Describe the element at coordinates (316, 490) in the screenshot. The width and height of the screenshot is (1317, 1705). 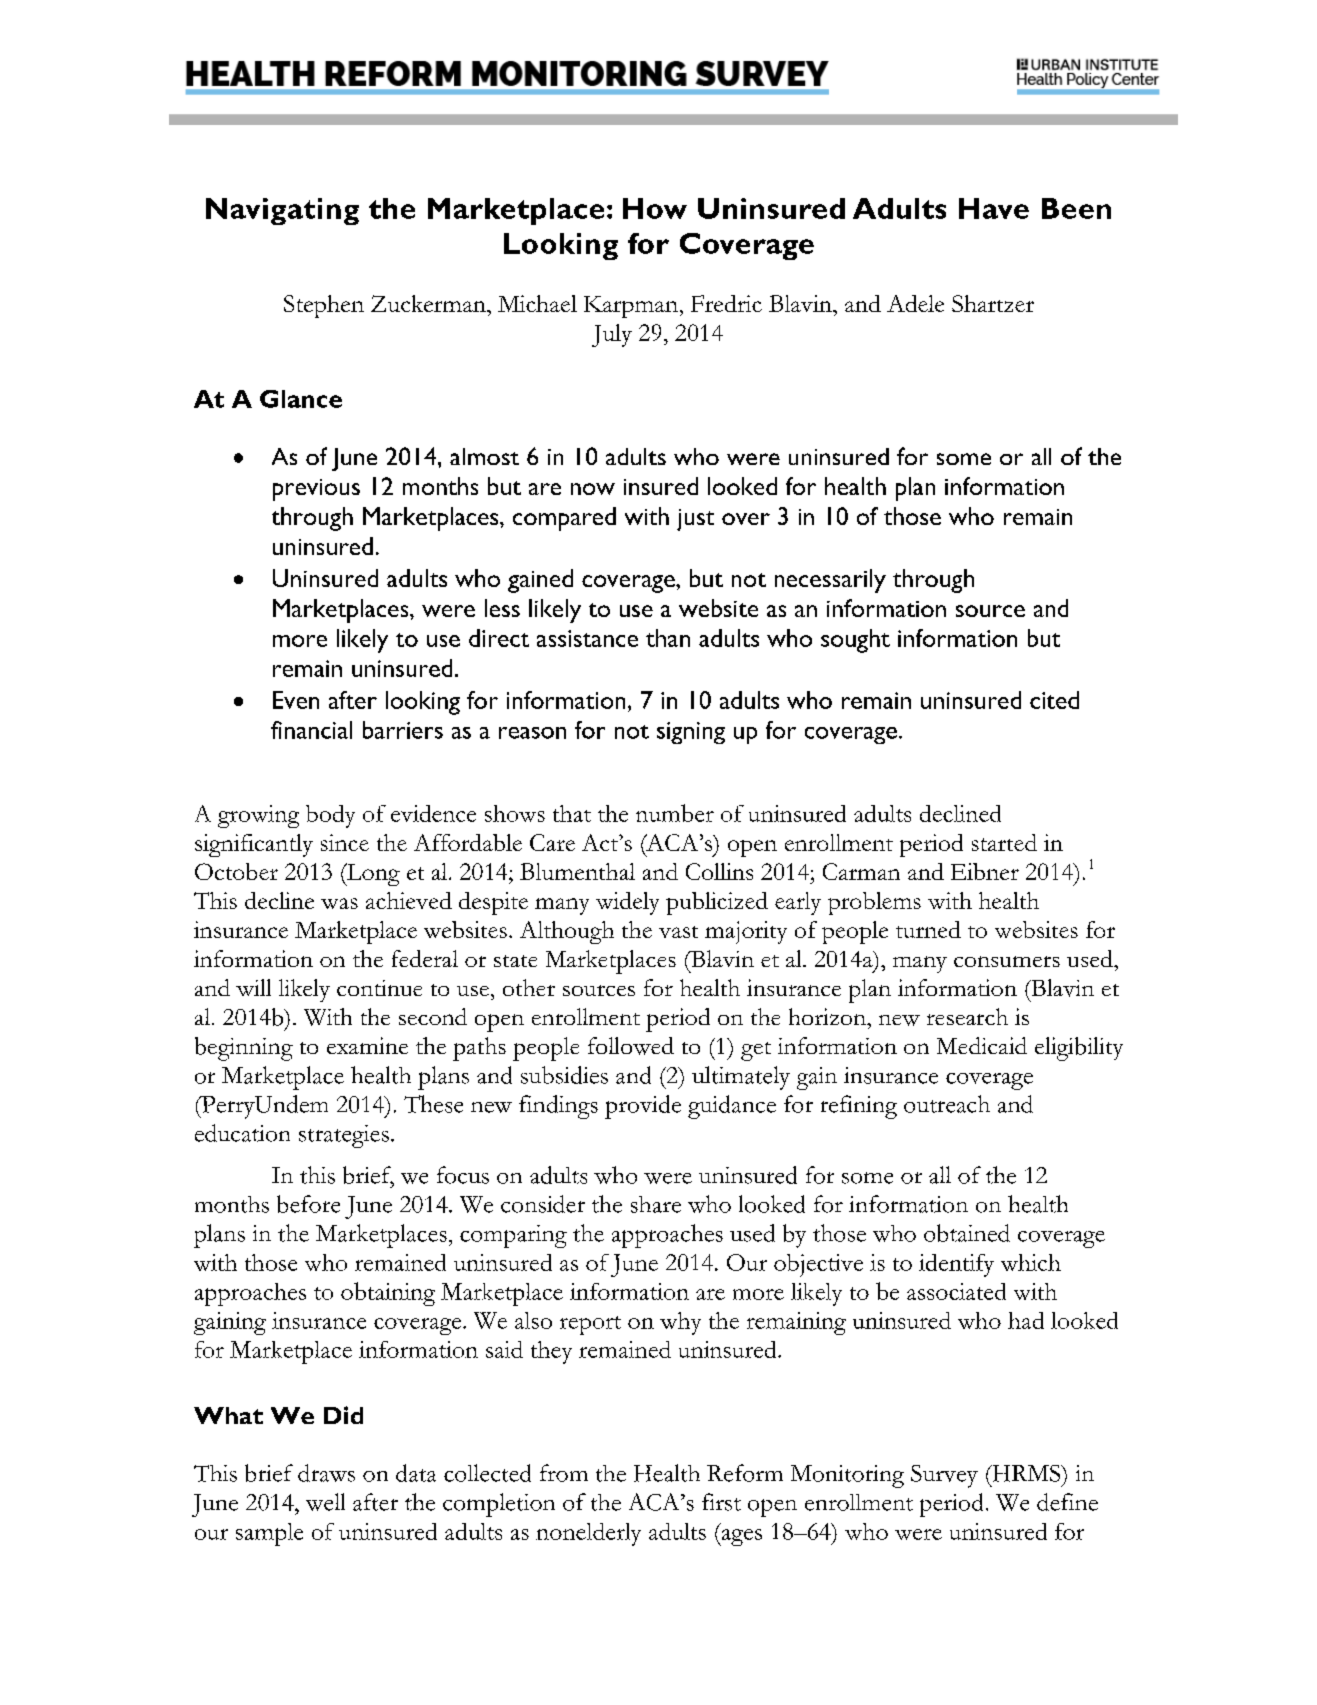
I see `previous` at that location.
